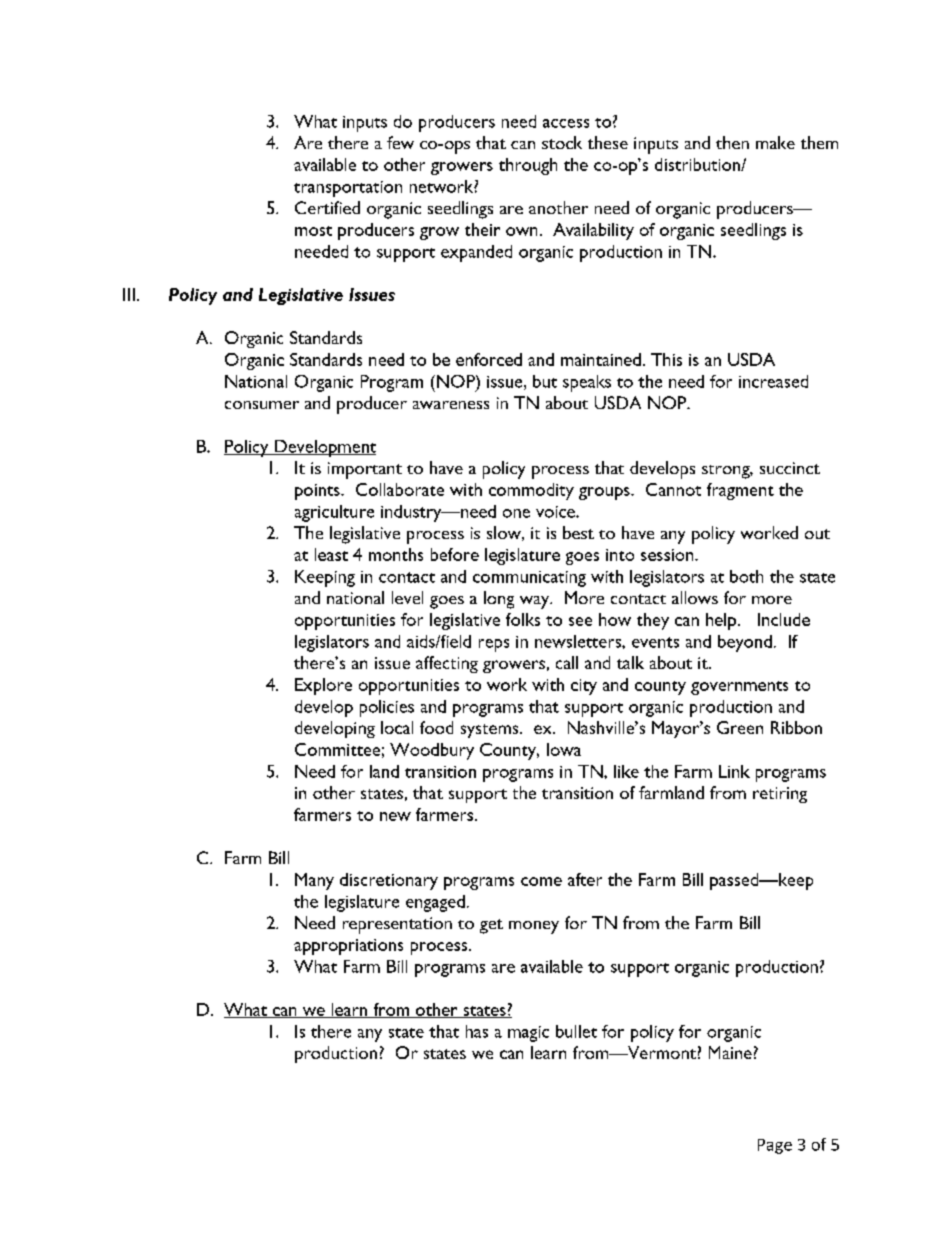 This screenshot has width=952, height=1233. What do you see at coordinates (528, 166) in the screenshot?
I see `through` at bounding box center [528, 166].
